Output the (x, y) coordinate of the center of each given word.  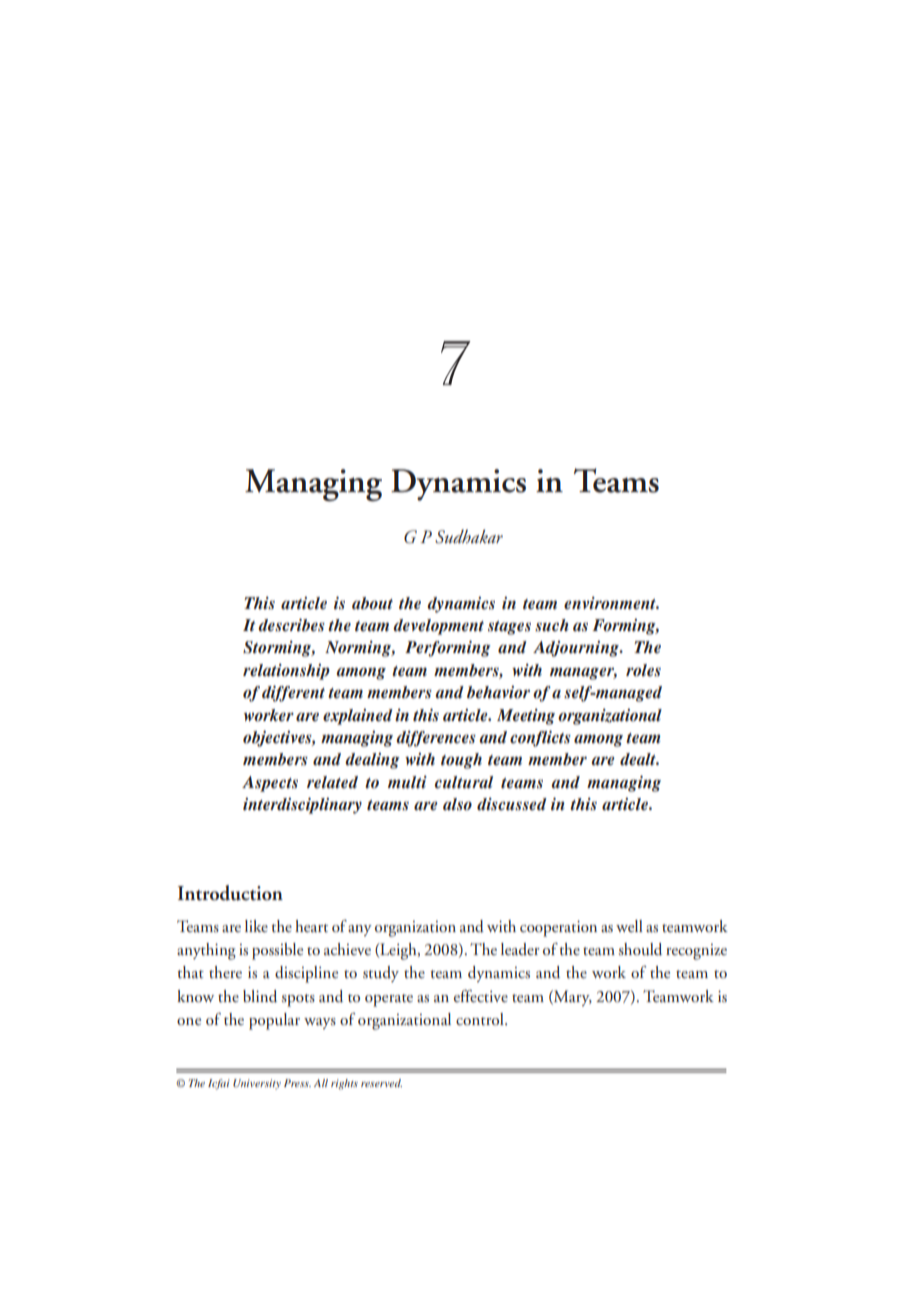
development (438, 627)
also (457, 804)
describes (291, 625)
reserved (381, 1083)
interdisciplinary (302, 806)
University (257, 1084)
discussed (512, 804)
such (552, 625)
